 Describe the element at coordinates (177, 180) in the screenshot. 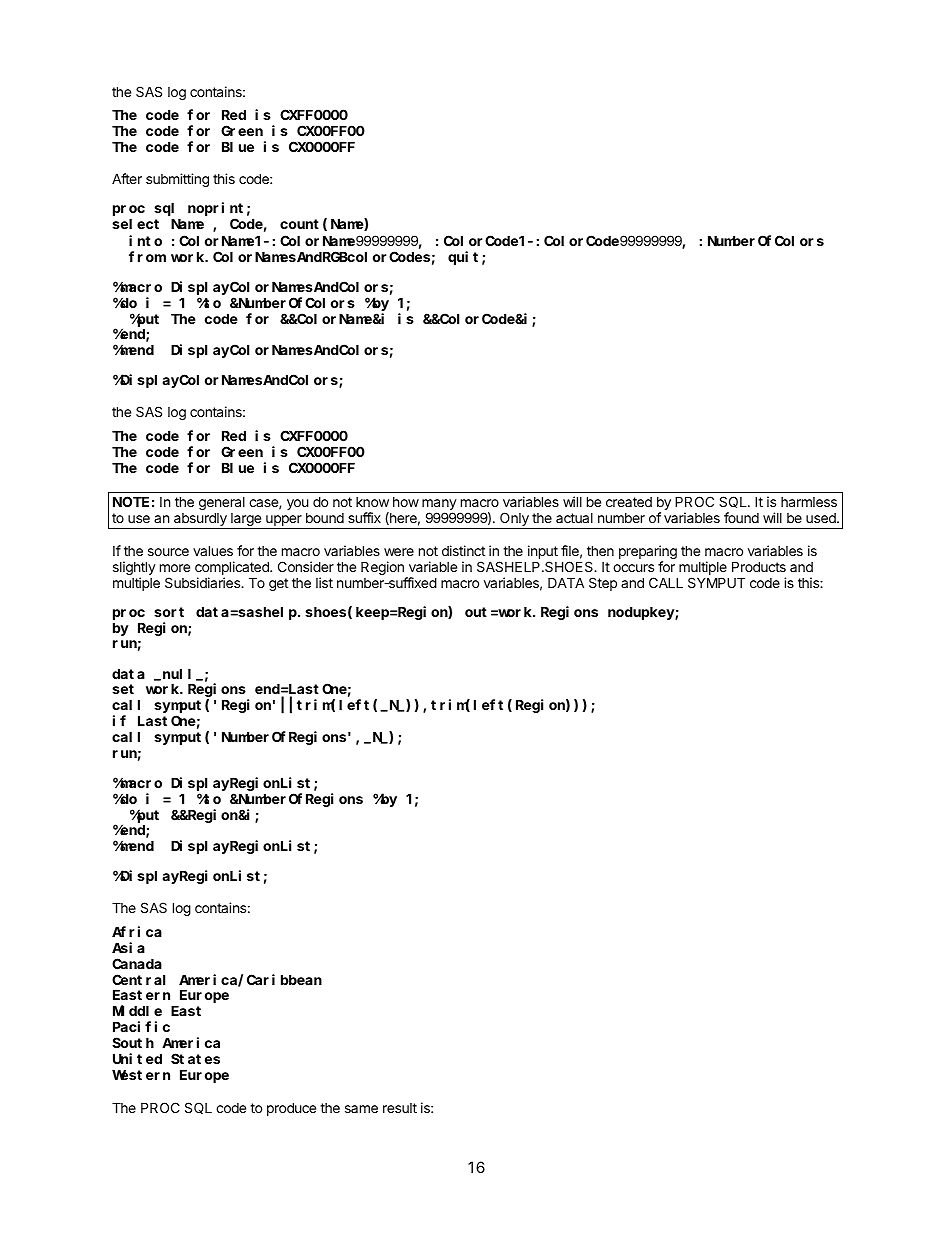

I see `submitting` at that location.
